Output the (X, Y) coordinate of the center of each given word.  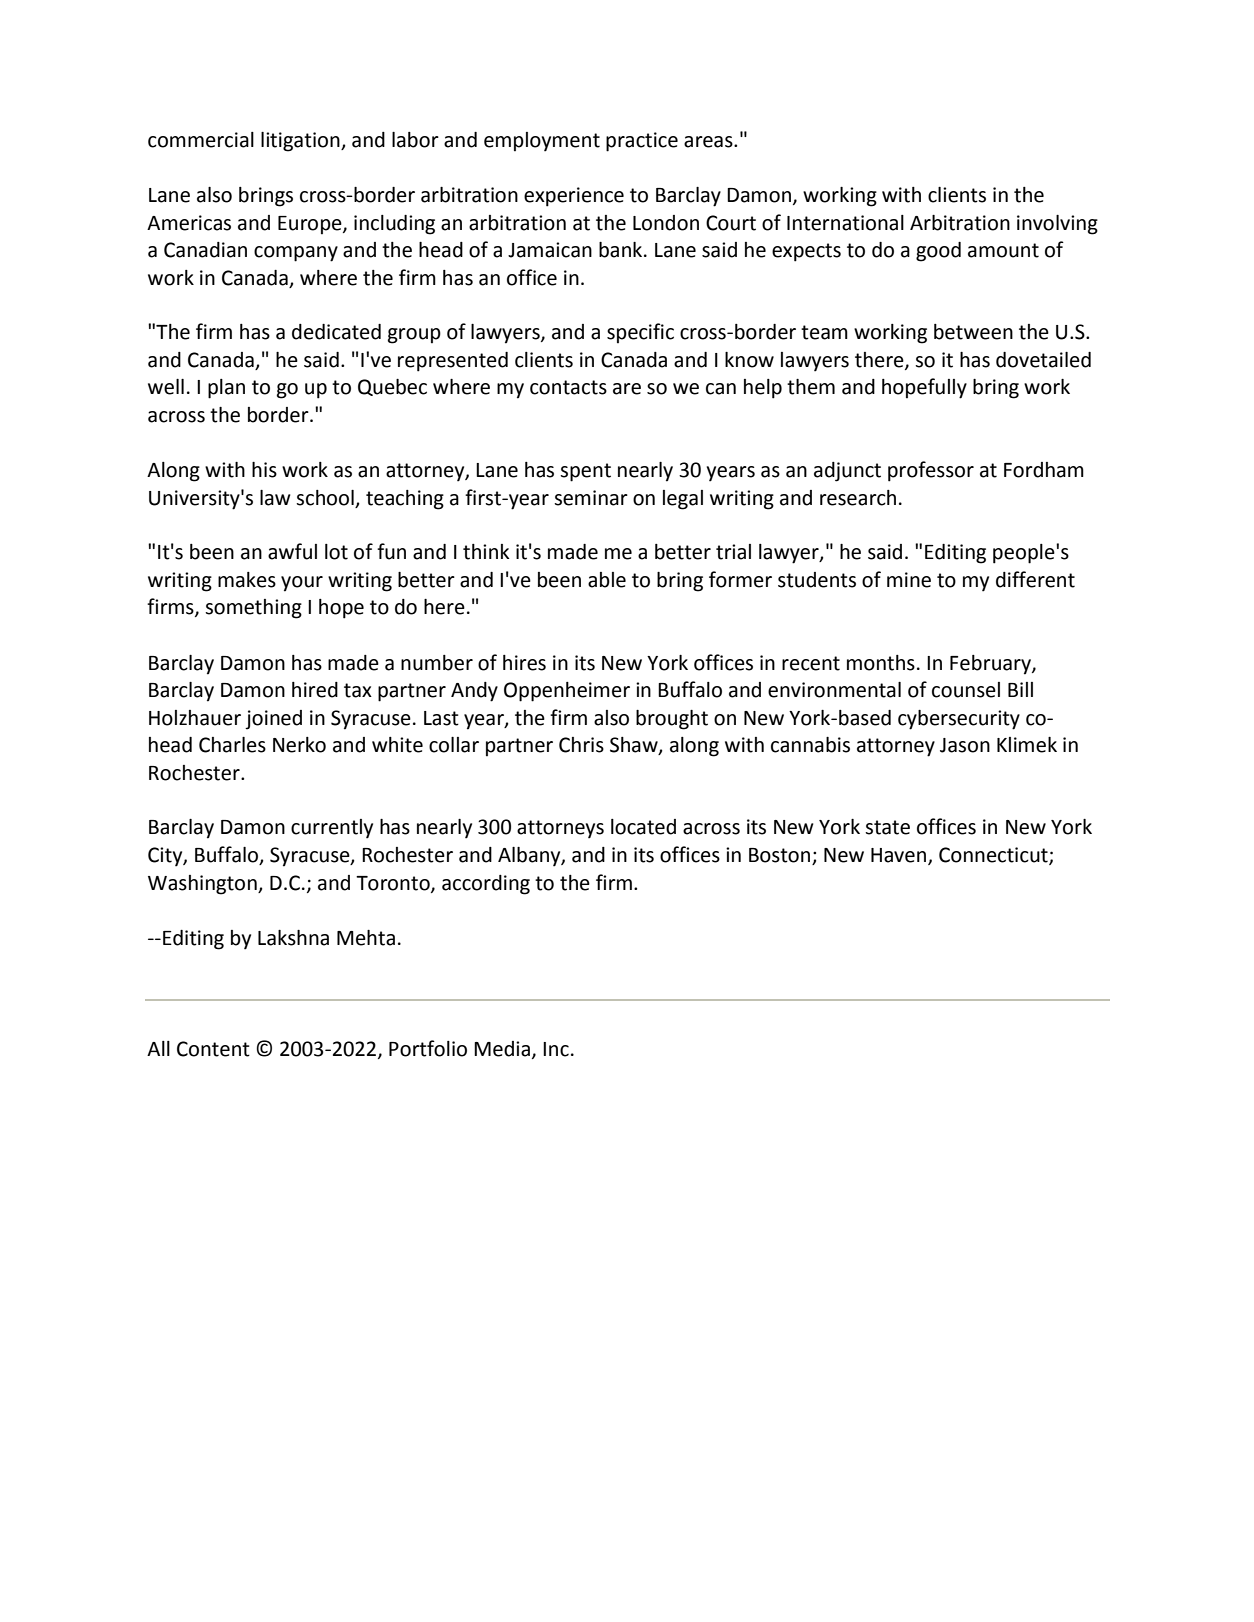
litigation (301, 142)
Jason (965, 745)
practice (642, 142)
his (264, 470)
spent (585, 472)
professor (931, 471)
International (845, 223)
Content (213, 1049)
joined (273, 720)
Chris (581, 745)
